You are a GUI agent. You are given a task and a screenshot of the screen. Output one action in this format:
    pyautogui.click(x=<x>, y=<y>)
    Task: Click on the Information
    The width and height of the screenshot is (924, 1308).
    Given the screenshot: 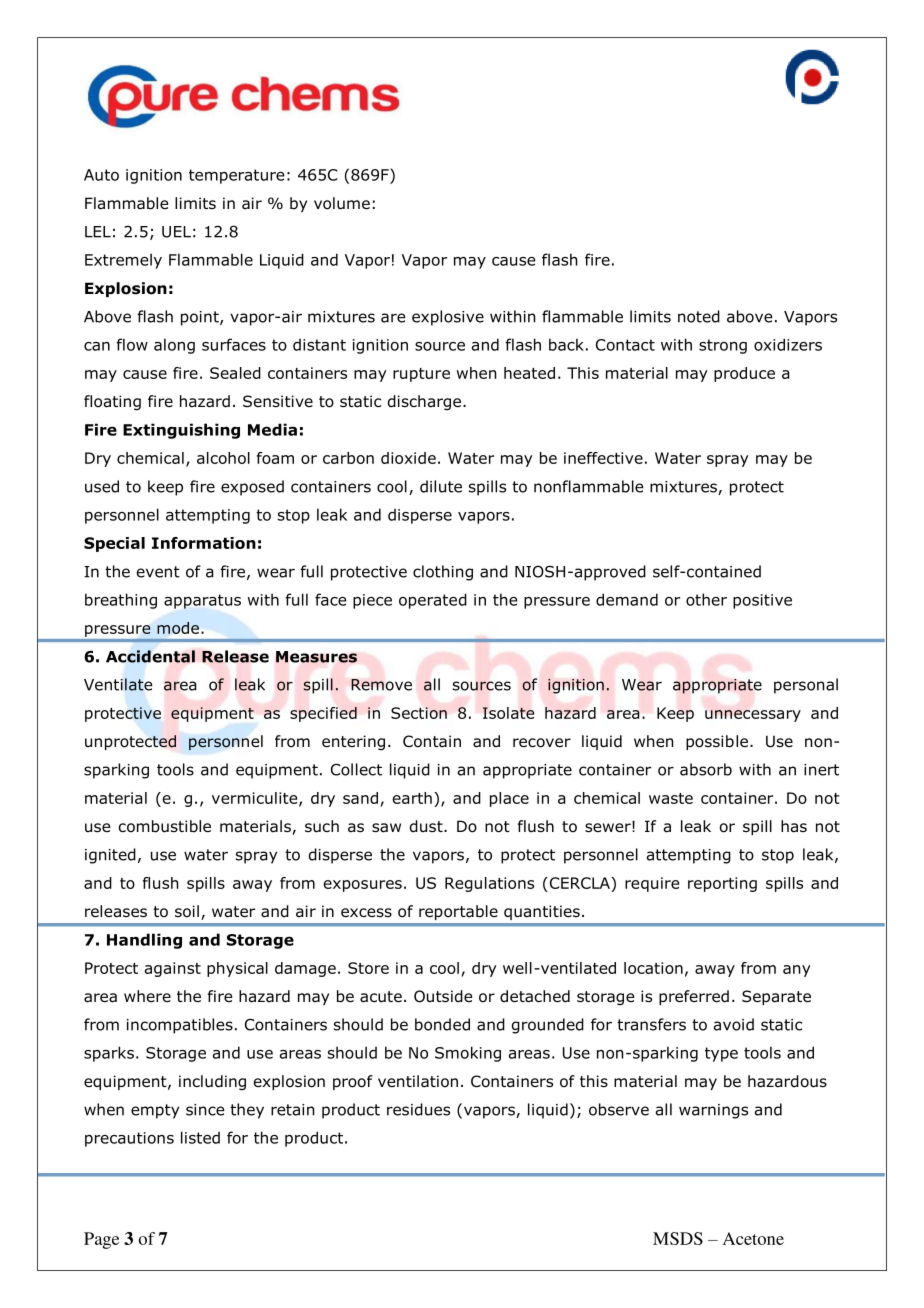 What is the action you would take?
    pyautogui.click(x=204, y=543)
